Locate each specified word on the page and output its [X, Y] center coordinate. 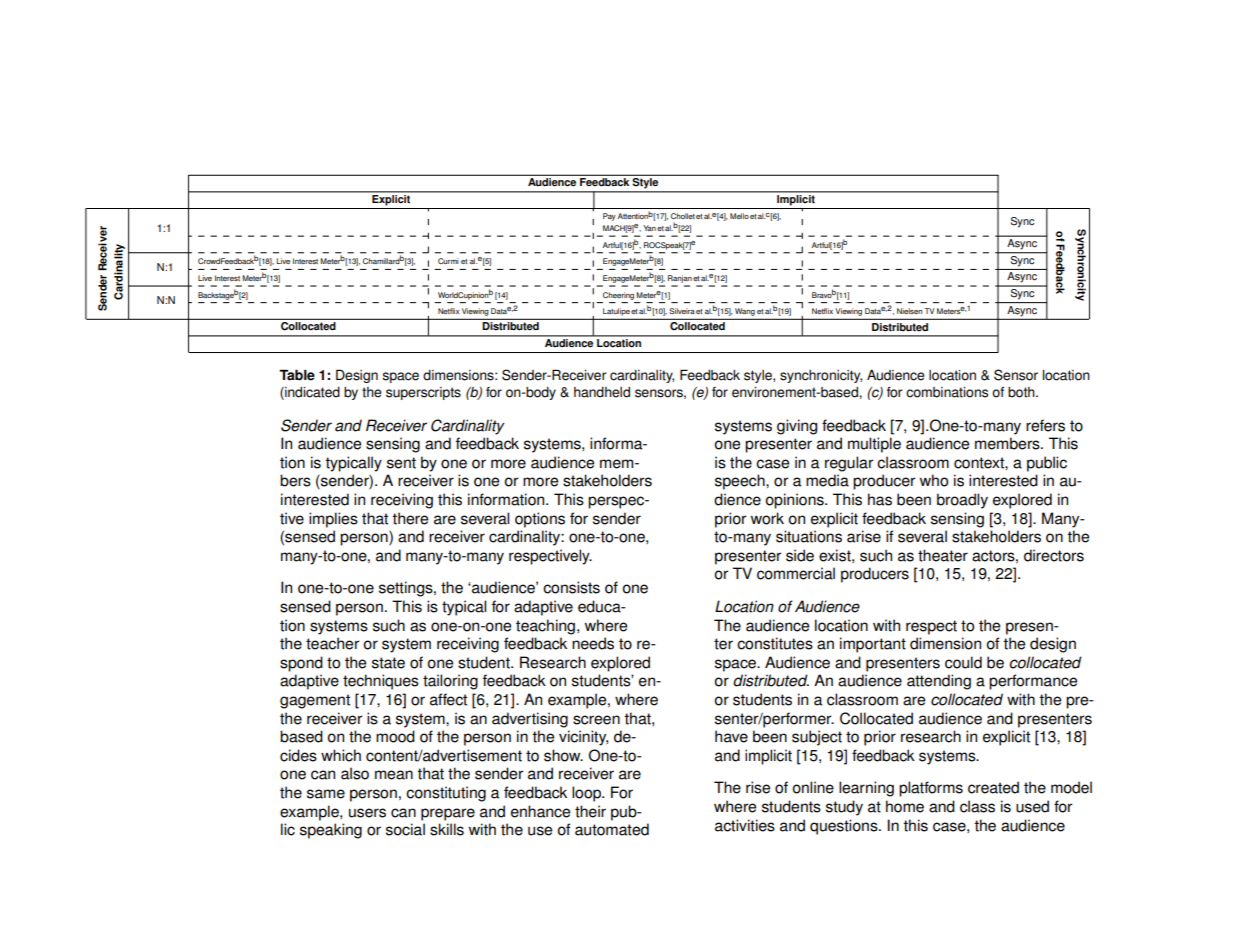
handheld [602, 392]
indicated [311, 392]
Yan [649, 228]
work [767, 518]
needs [593, 643]
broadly [962, 501]
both [1022, 392]
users [367, 813]
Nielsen [910, 311]
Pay [609, 217]
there [410, 518]
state [388, 663]
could [963, 662]
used [1032, 806]
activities [745, 825]
